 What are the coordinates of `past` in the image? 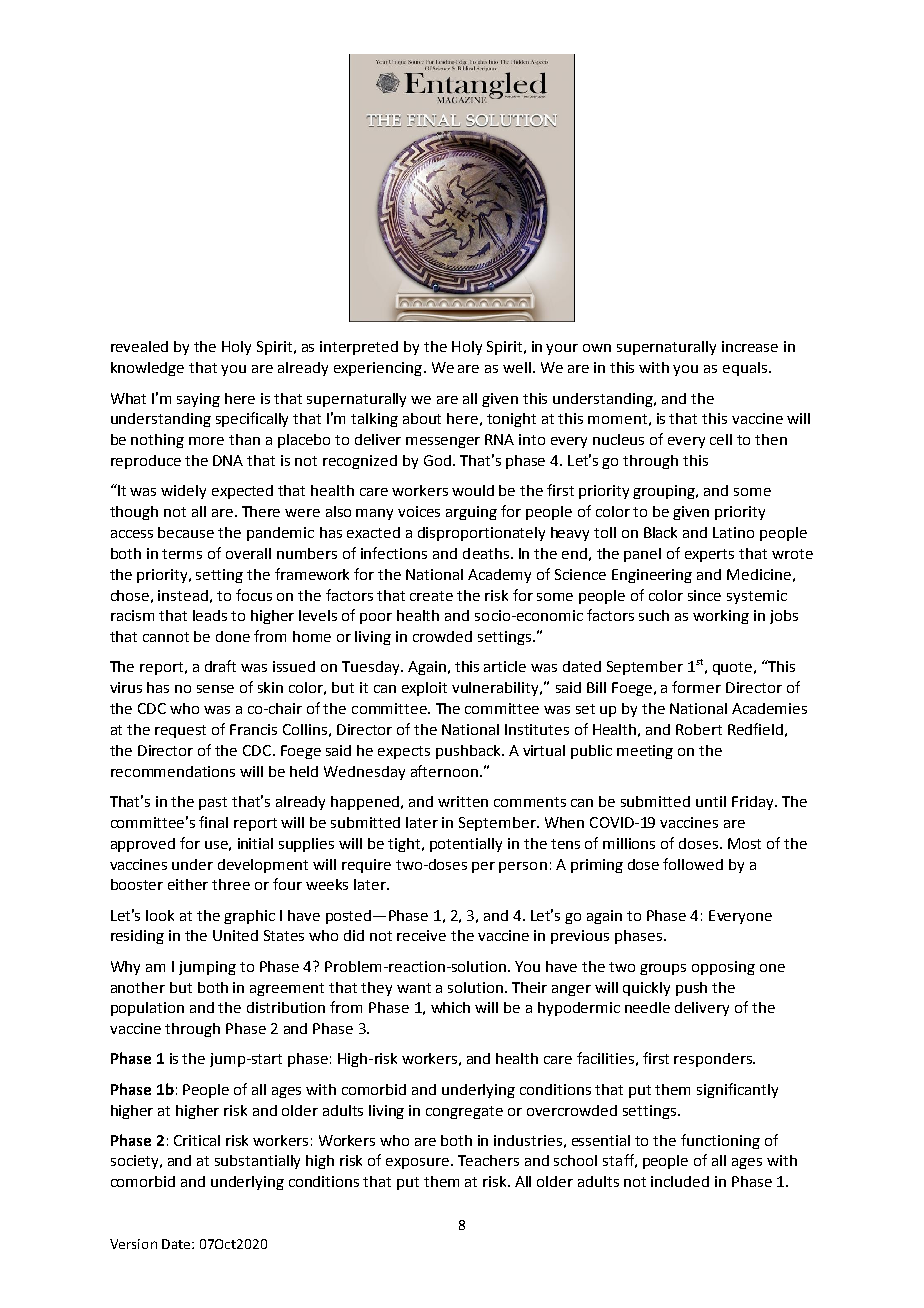 It's located at (213, 803).
